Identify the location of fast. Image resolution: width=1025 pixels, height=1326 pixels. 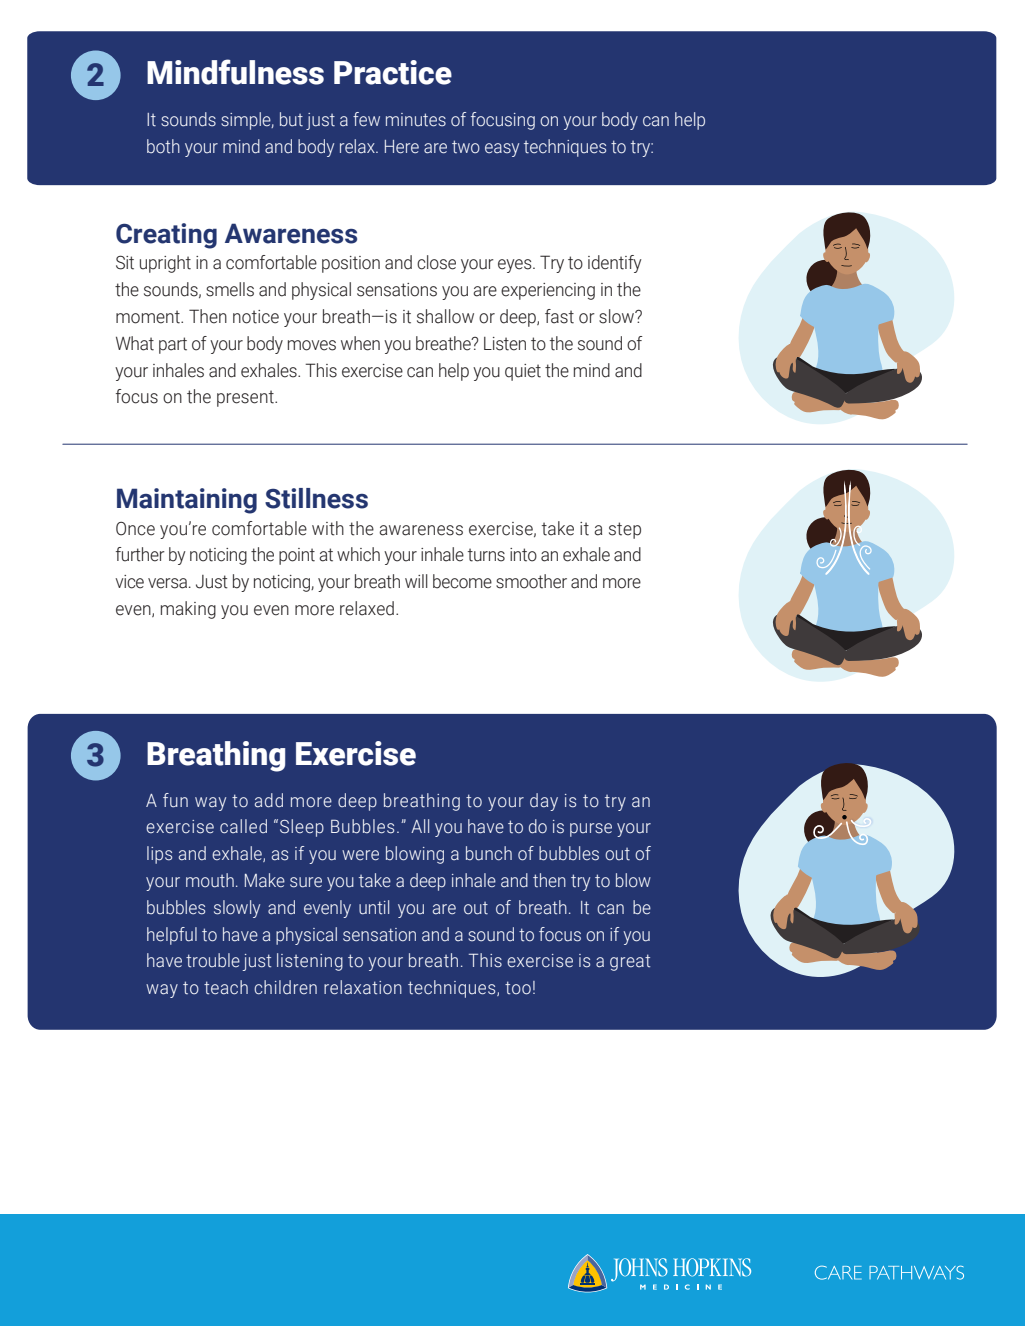
(559, 316).
